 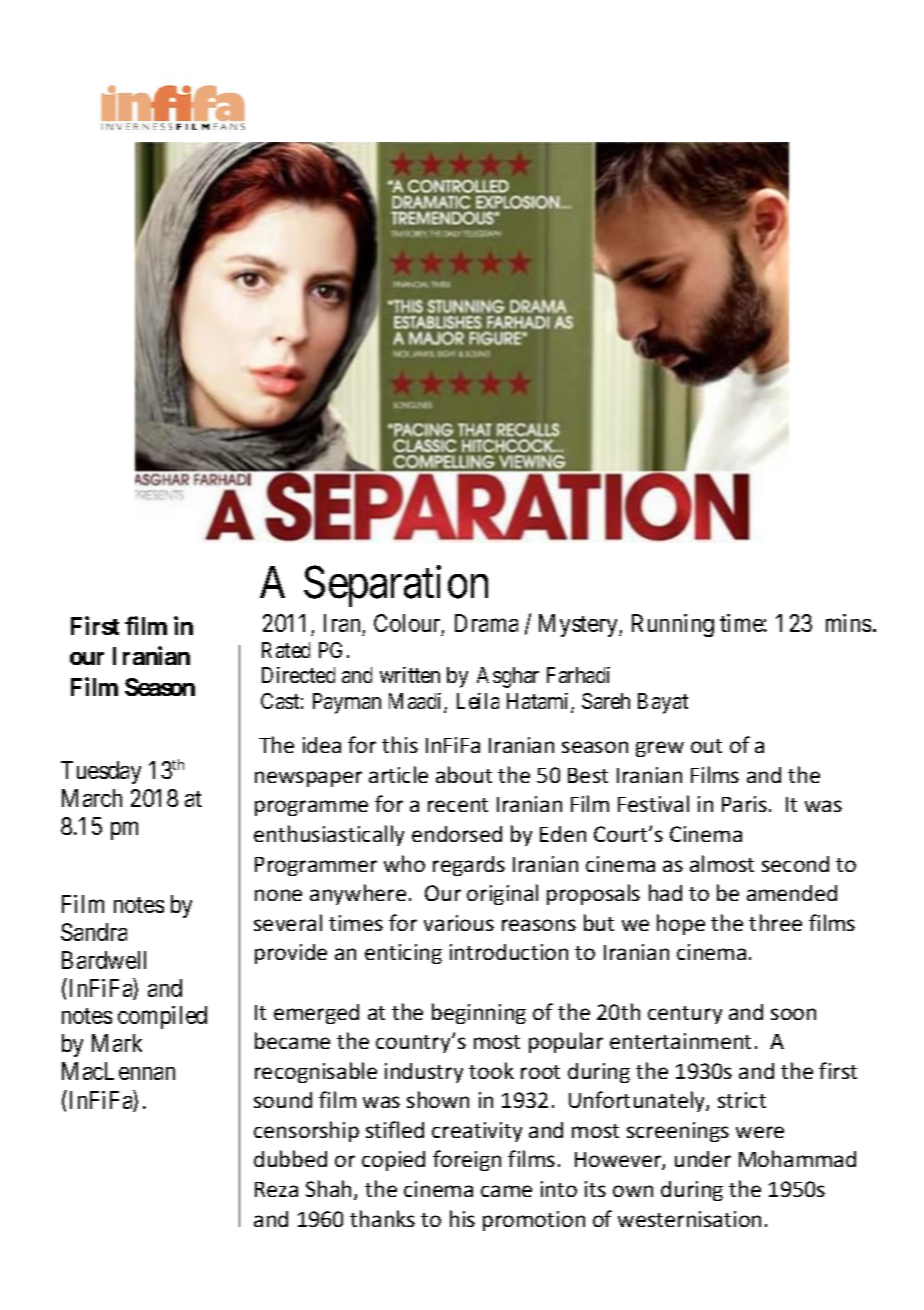 I want to click on amended, so click(x=792, y=893).
